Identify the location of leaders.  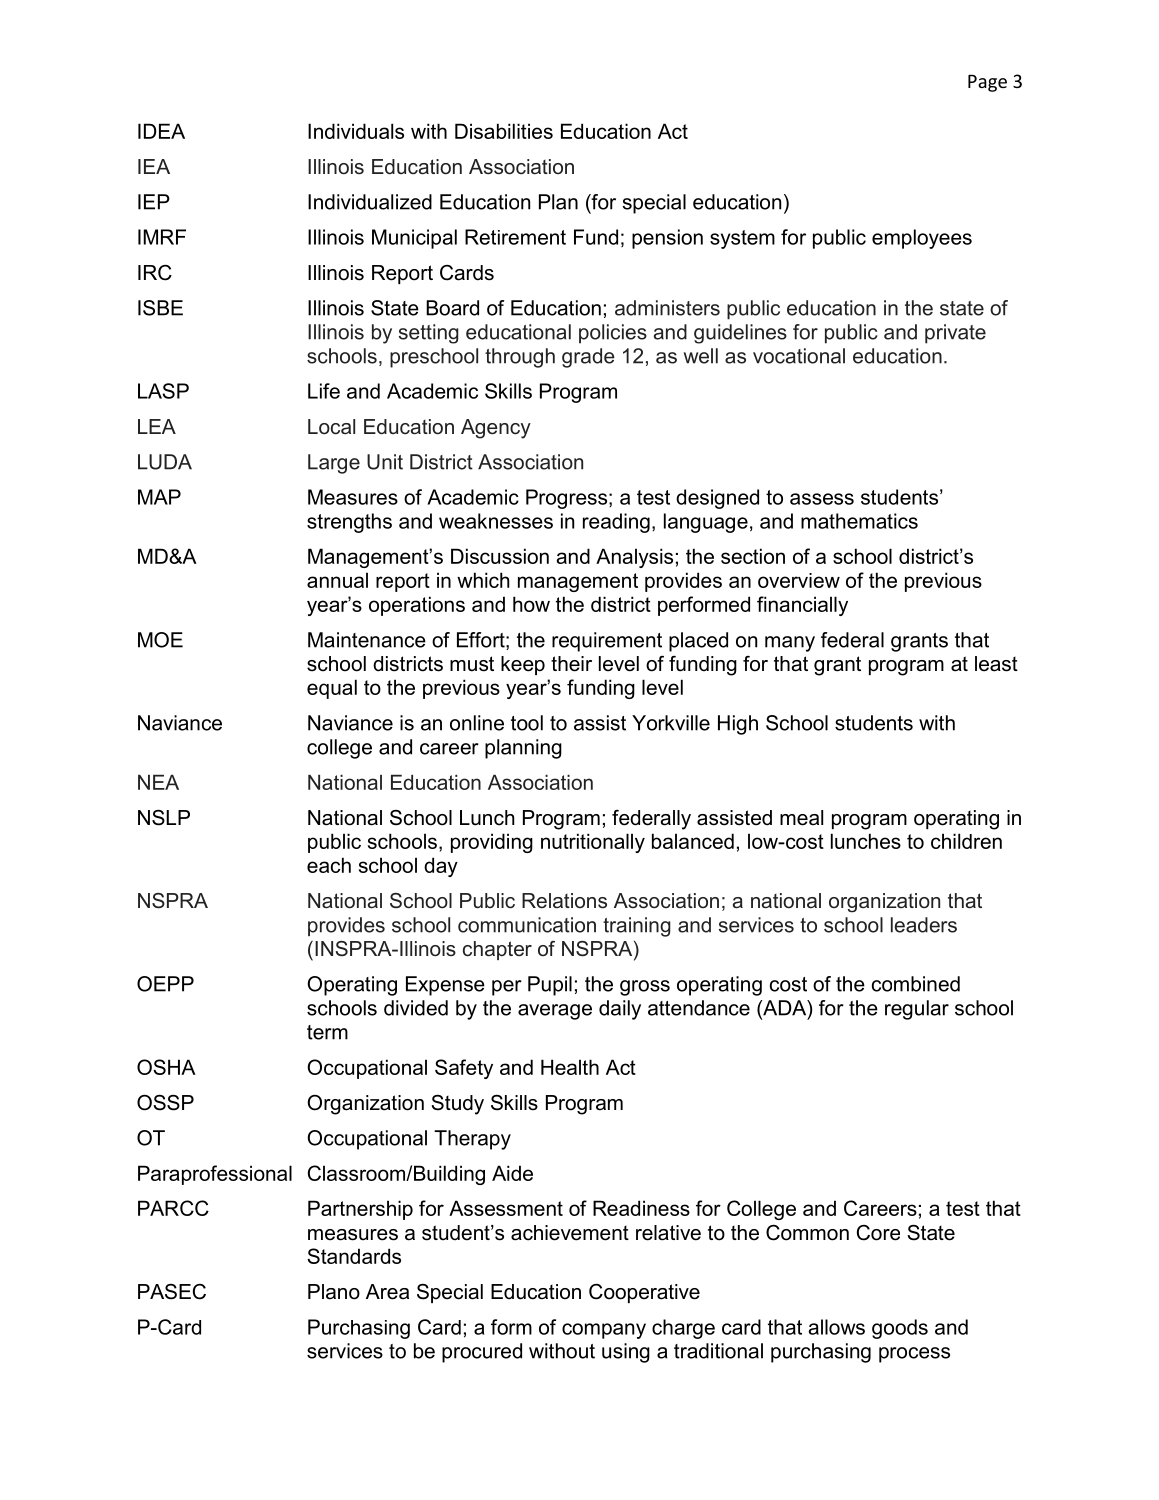
(924, 925).
